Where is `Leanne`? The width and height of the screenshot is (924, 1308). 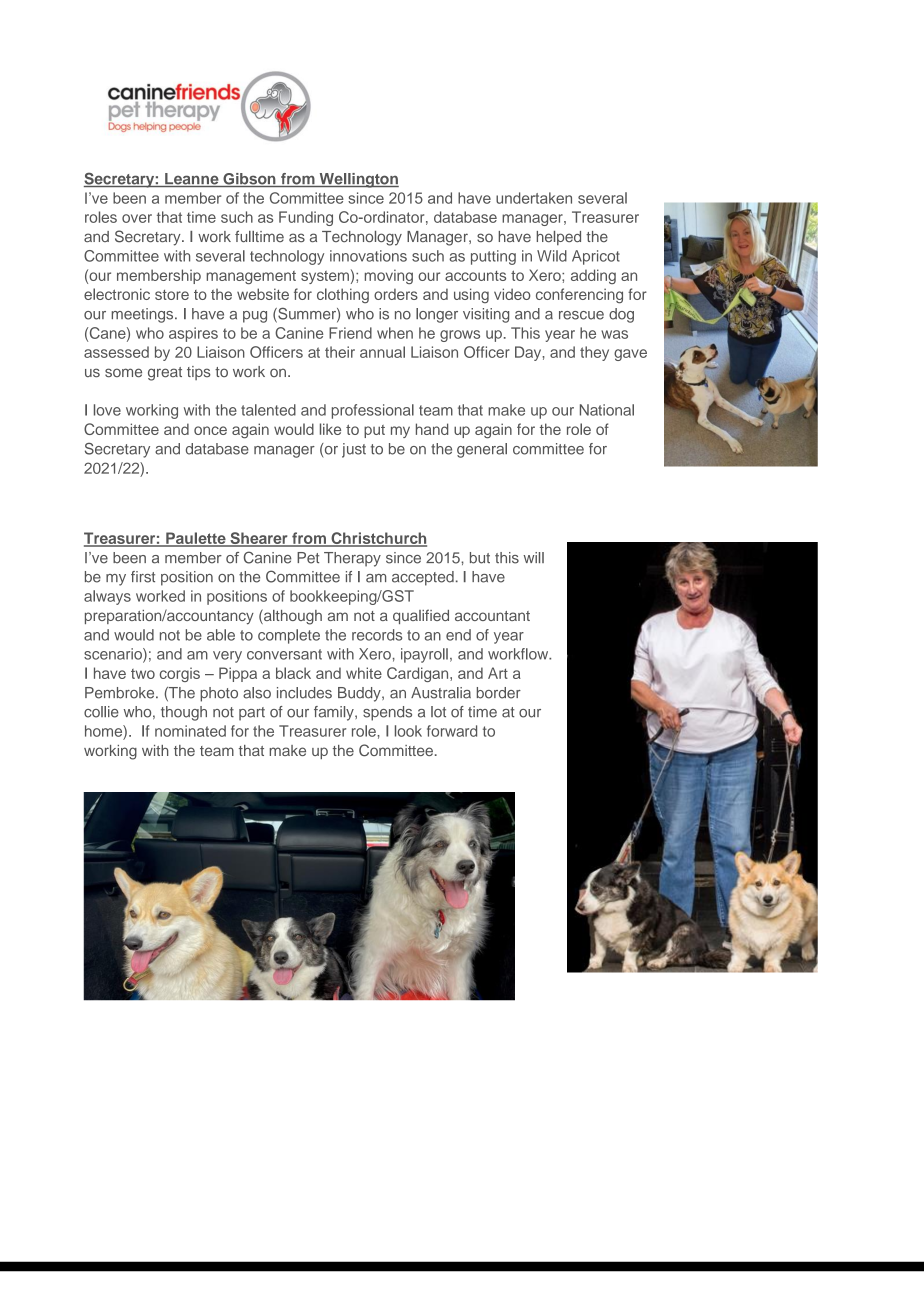 Leanne is located at coordinates (192, 180).
